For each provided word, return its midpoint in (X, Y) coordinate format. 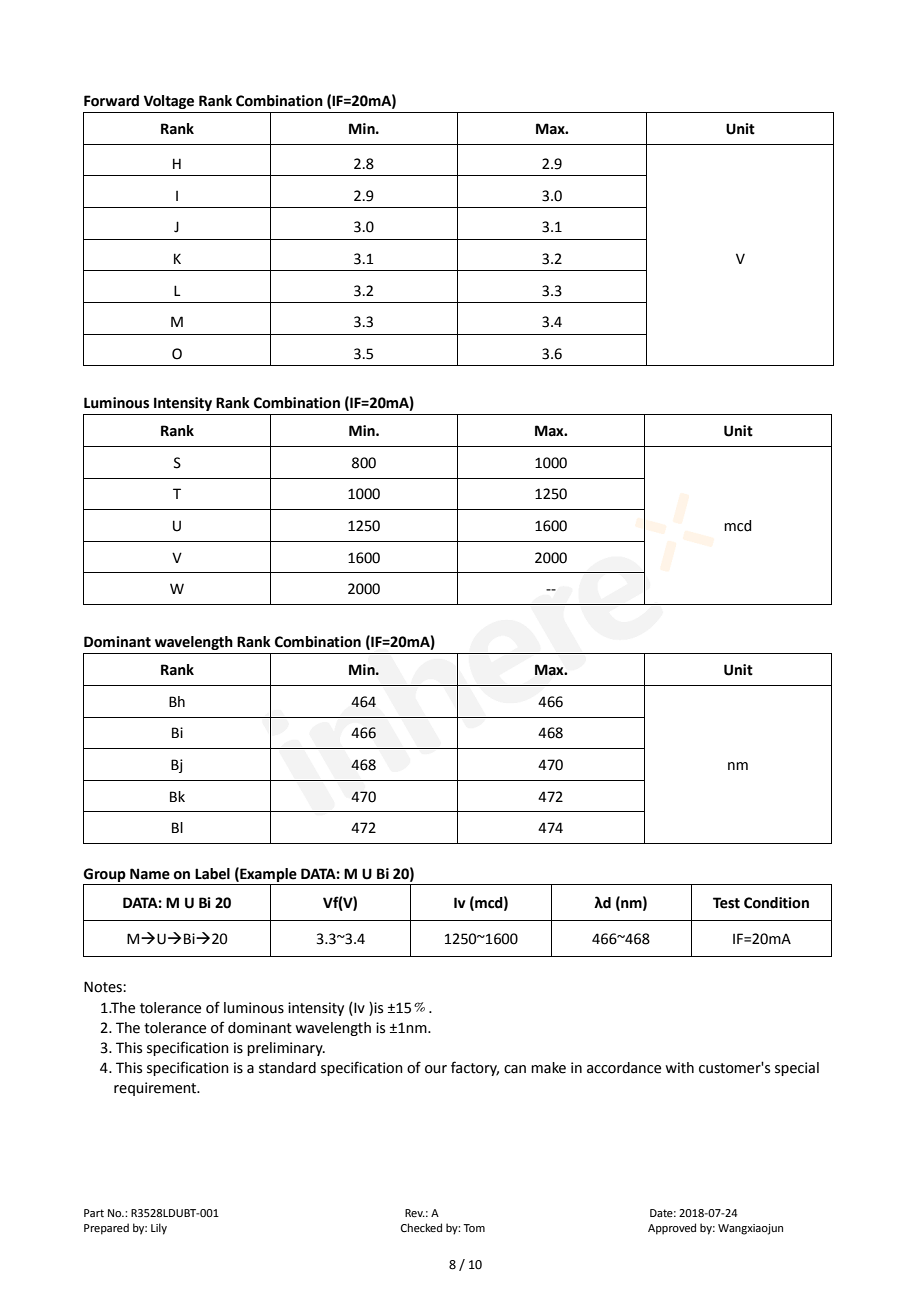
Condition (776, 903)
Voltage (169, 102)
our (436, 1069)
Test (726, 903)
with (679, 1068)
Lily (159, 1229)
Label (212, 874)
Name (150, 874)
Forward (111, 101)
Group (105, 875)
